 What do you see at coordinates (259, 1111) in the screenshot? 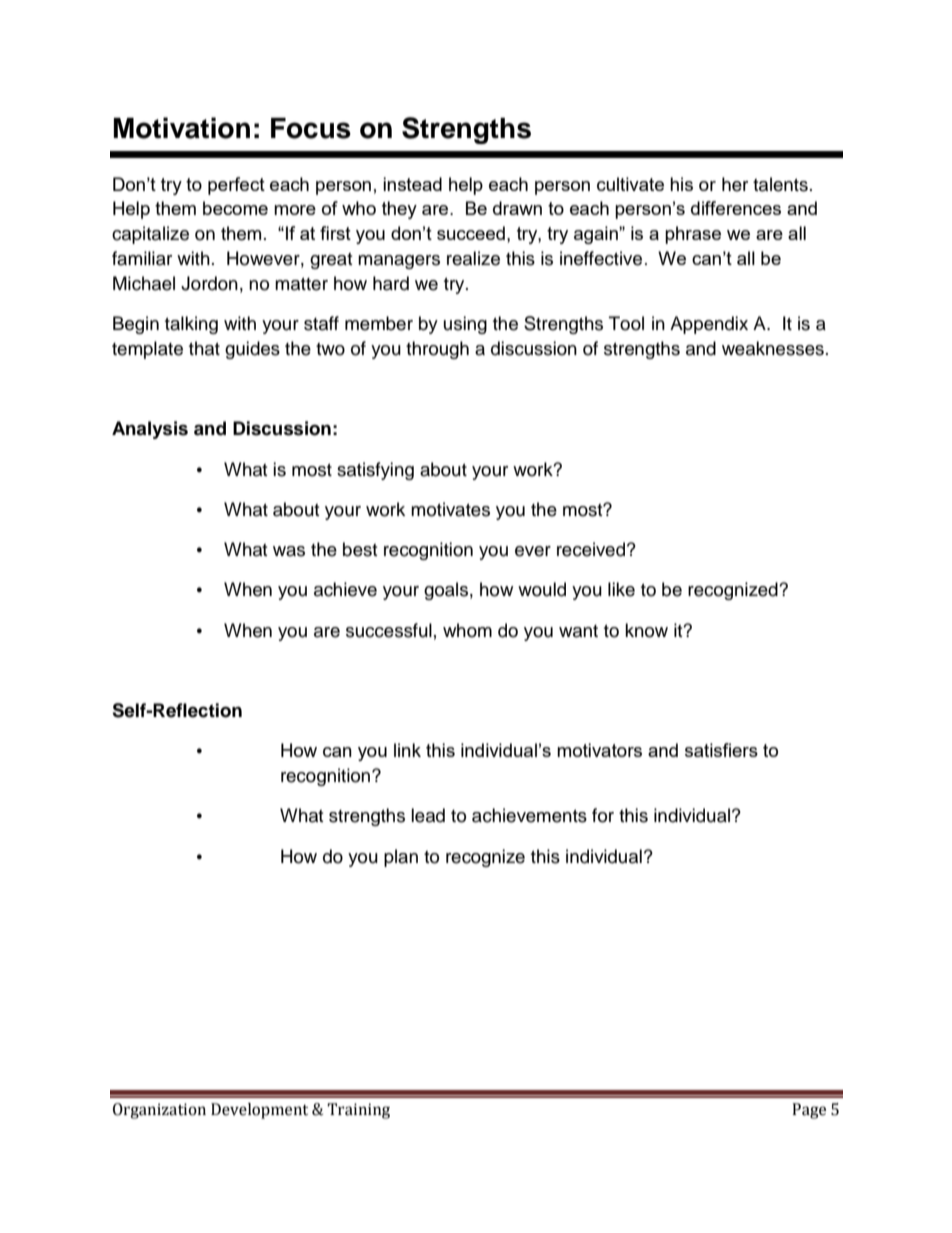
I see `Development` at bounding box center [259, 1111].
